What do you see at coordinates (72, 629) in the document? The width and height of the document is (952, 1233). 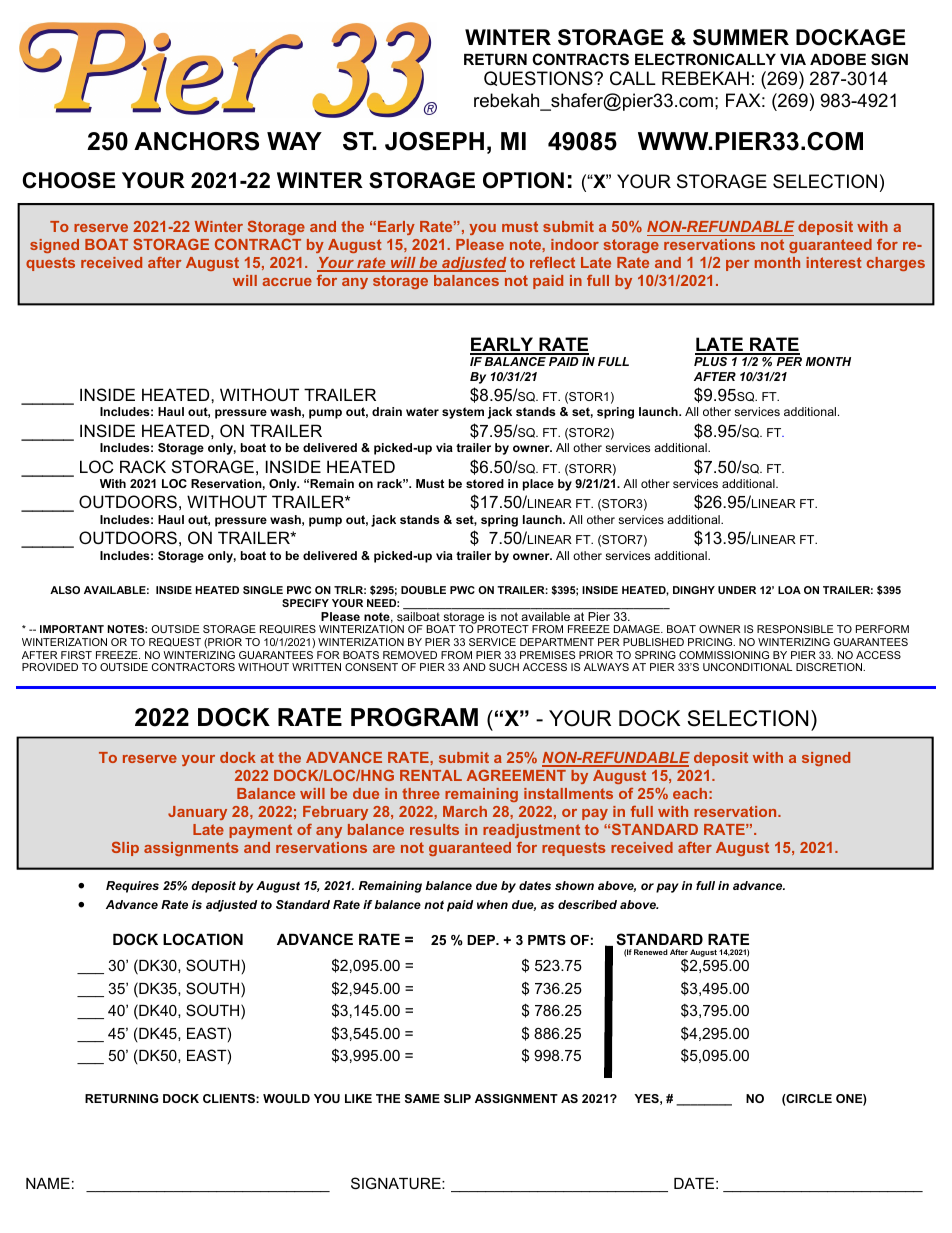 I see `IMPORTANT` at bounding box center [72, 629].
